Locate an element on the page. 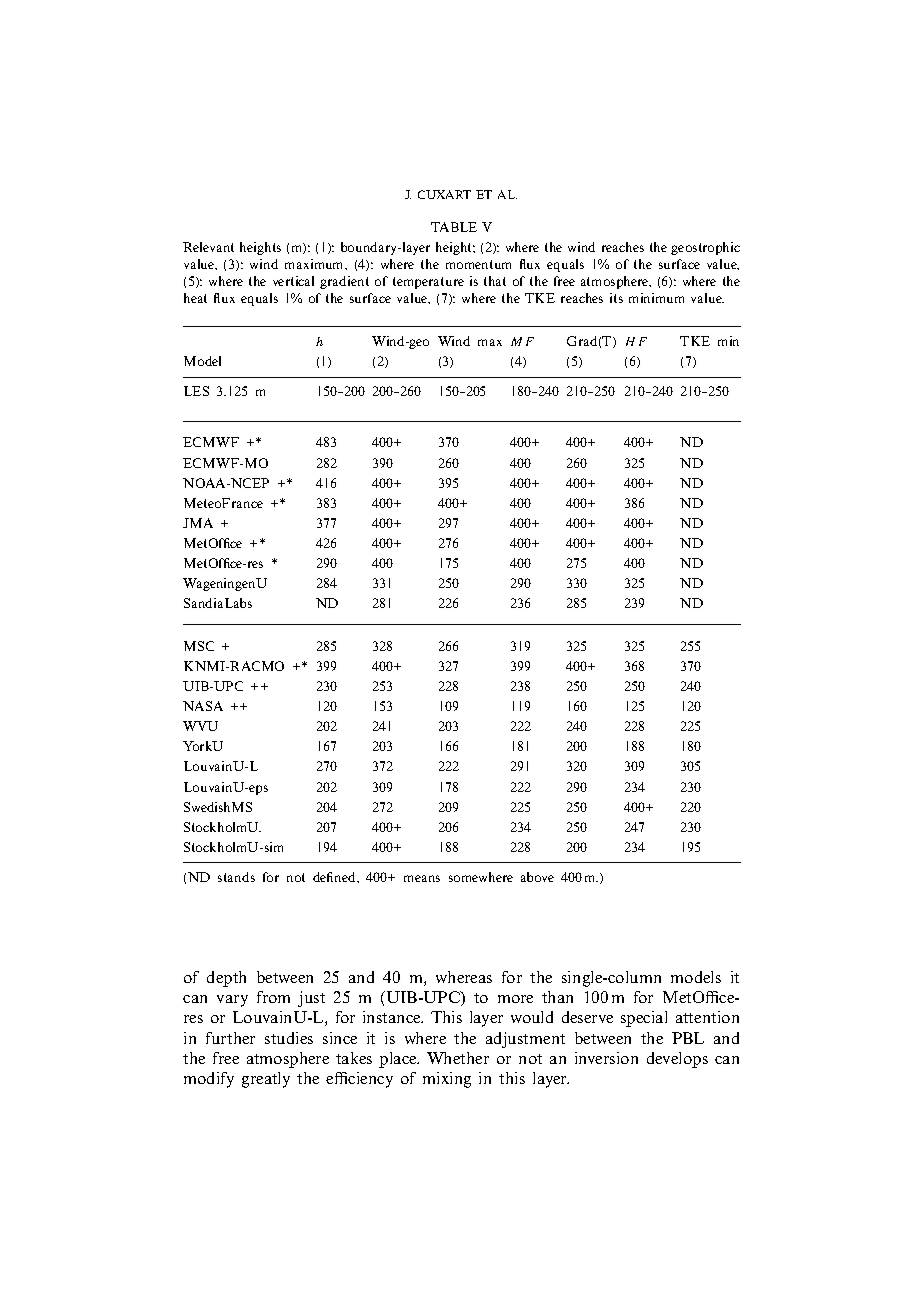 This document has height=1307, width=924. NASA is located at coordinates (203, 706).
